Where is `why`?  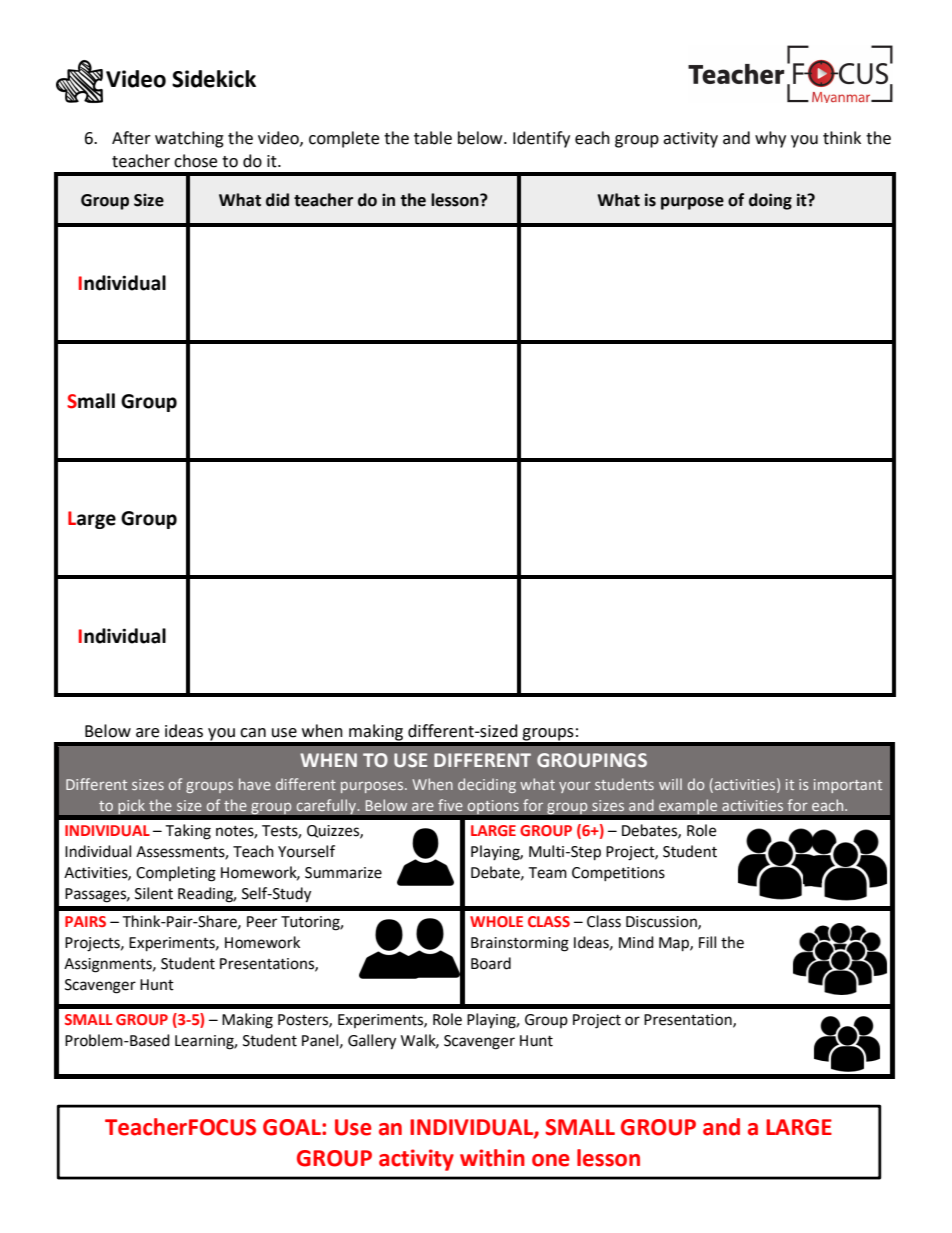
why is located at coordinates (770, 139).
